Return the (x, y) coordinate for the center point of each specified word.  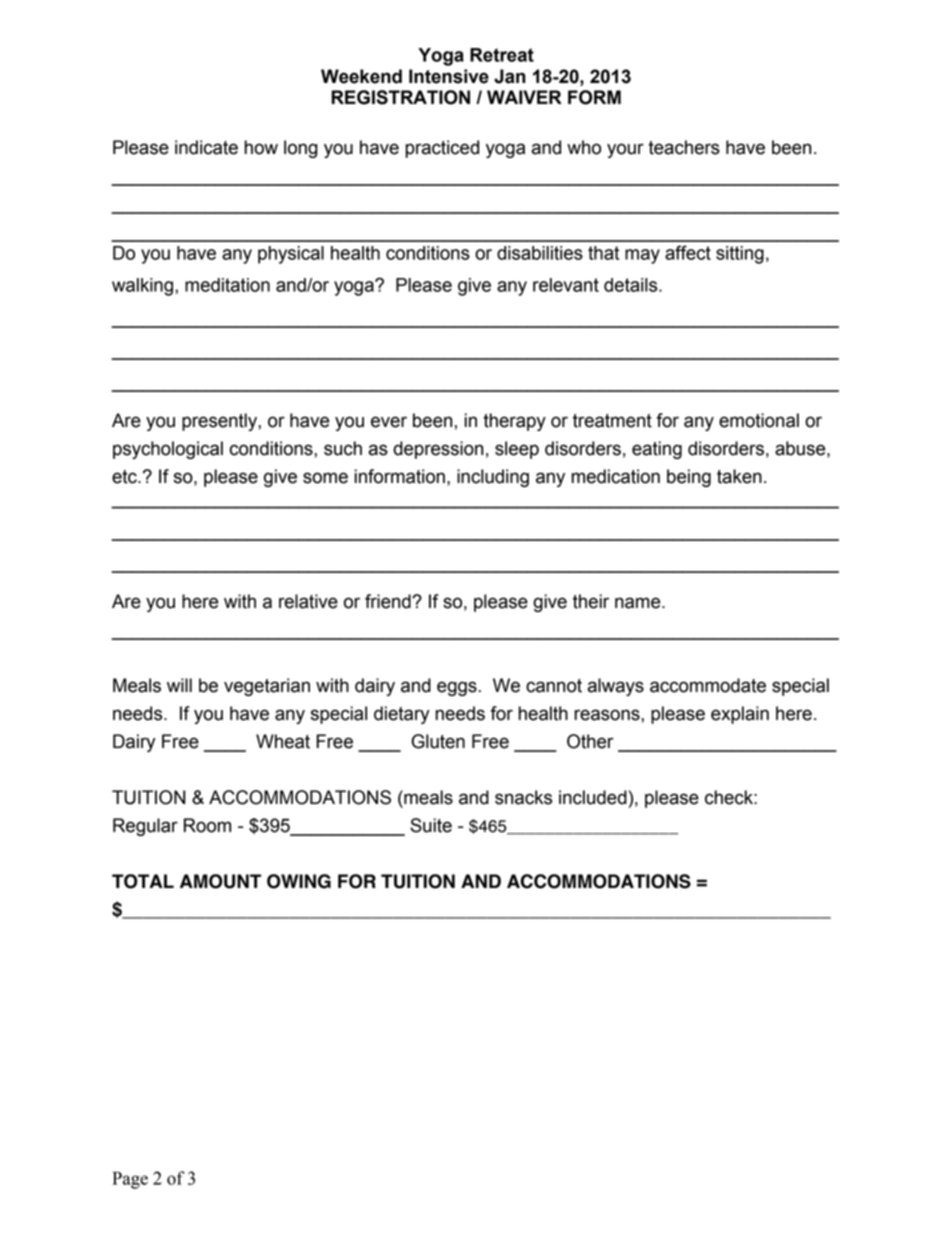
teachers (684, 147)
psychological (168, 450)
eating (657, 450)
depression (438, 450)
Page (130, 1180)
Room (207, 825)
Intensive (449, 76)
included (593, 797)
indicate (206, 147)
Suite (431, 825)
